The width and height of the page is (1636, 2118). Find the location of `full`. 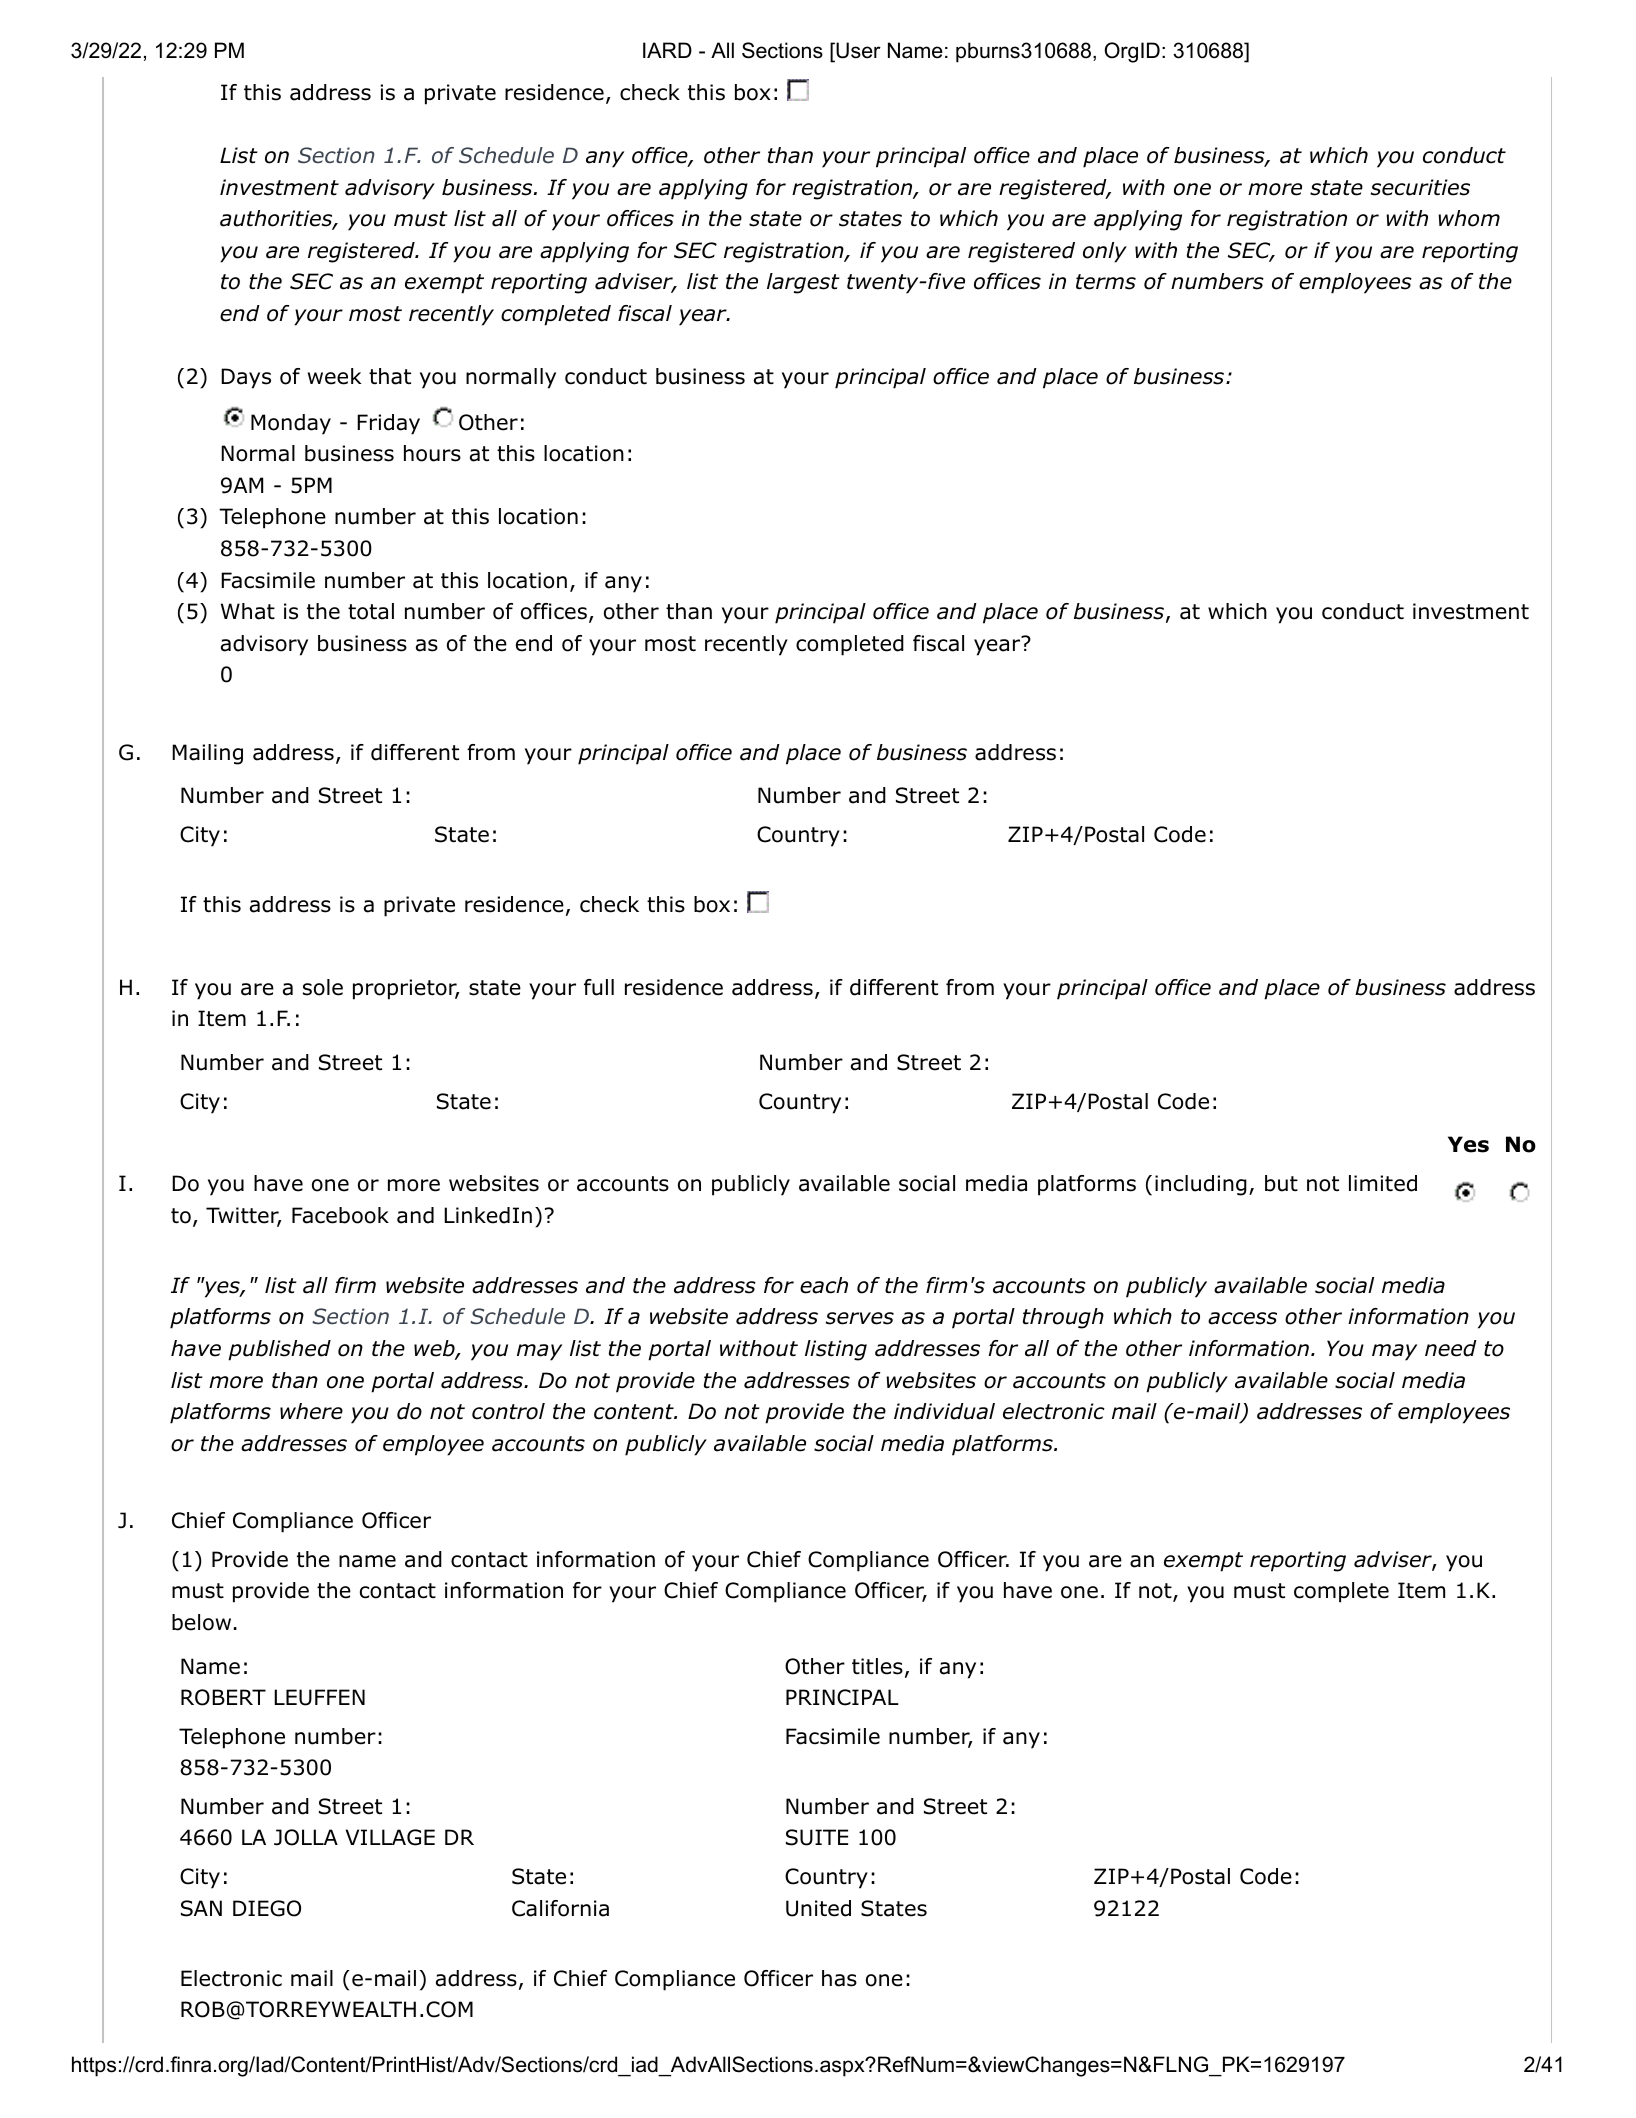

full is located at coordinates (599, 987).
